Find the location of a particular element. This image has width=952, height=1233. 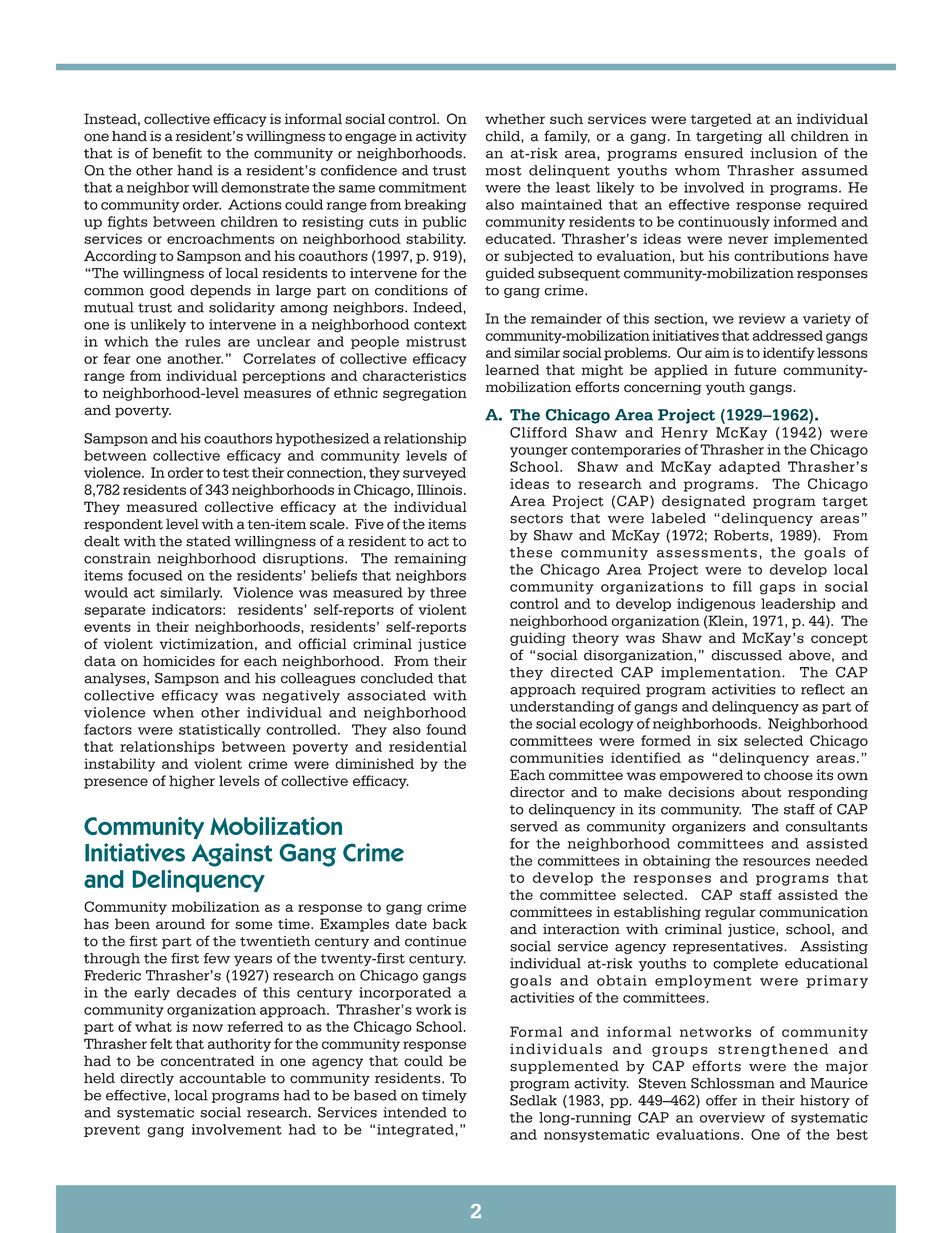

rules is located at coordinates (202, 341).
